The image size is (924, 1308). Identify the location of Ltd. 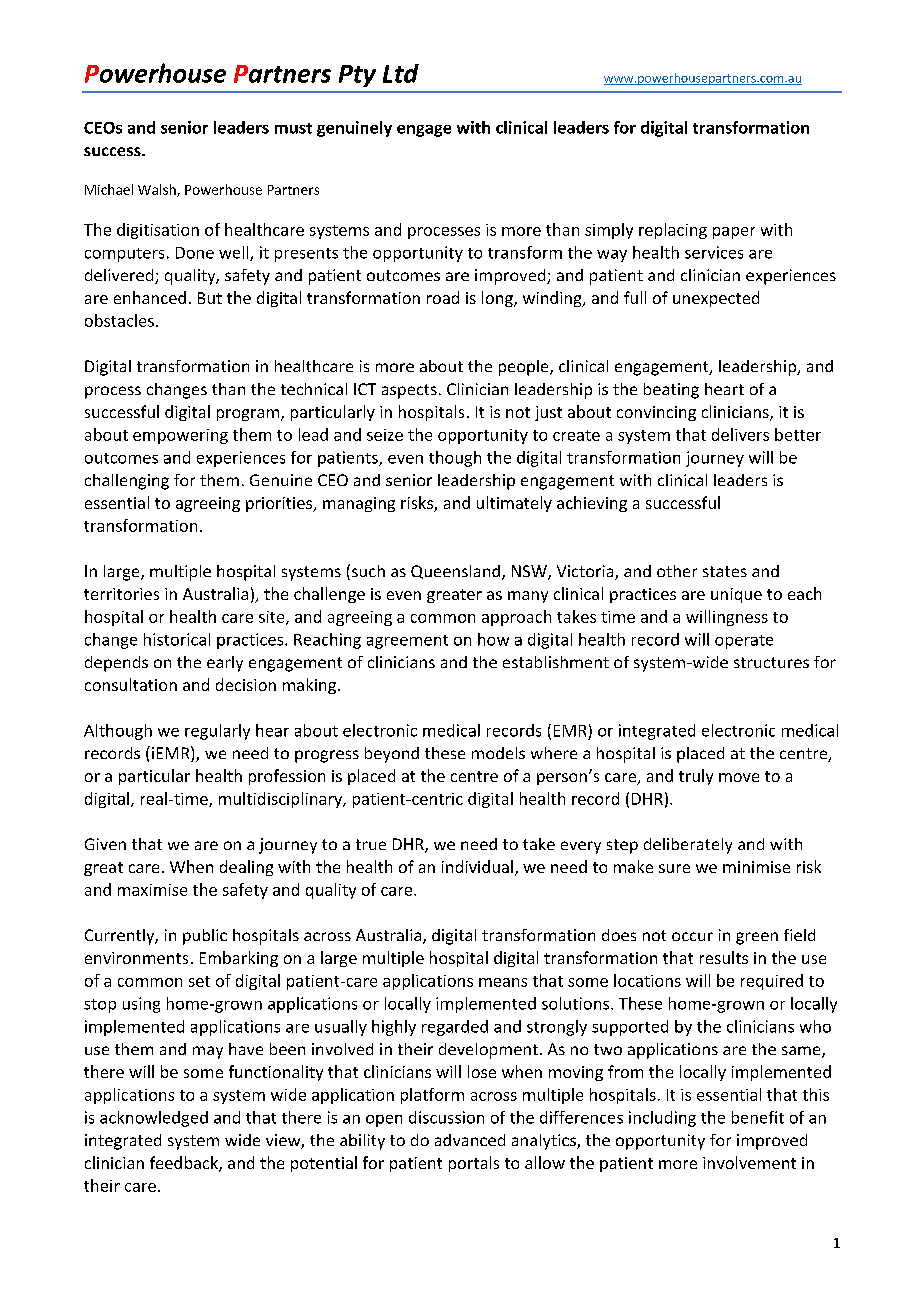
(401, 73).
